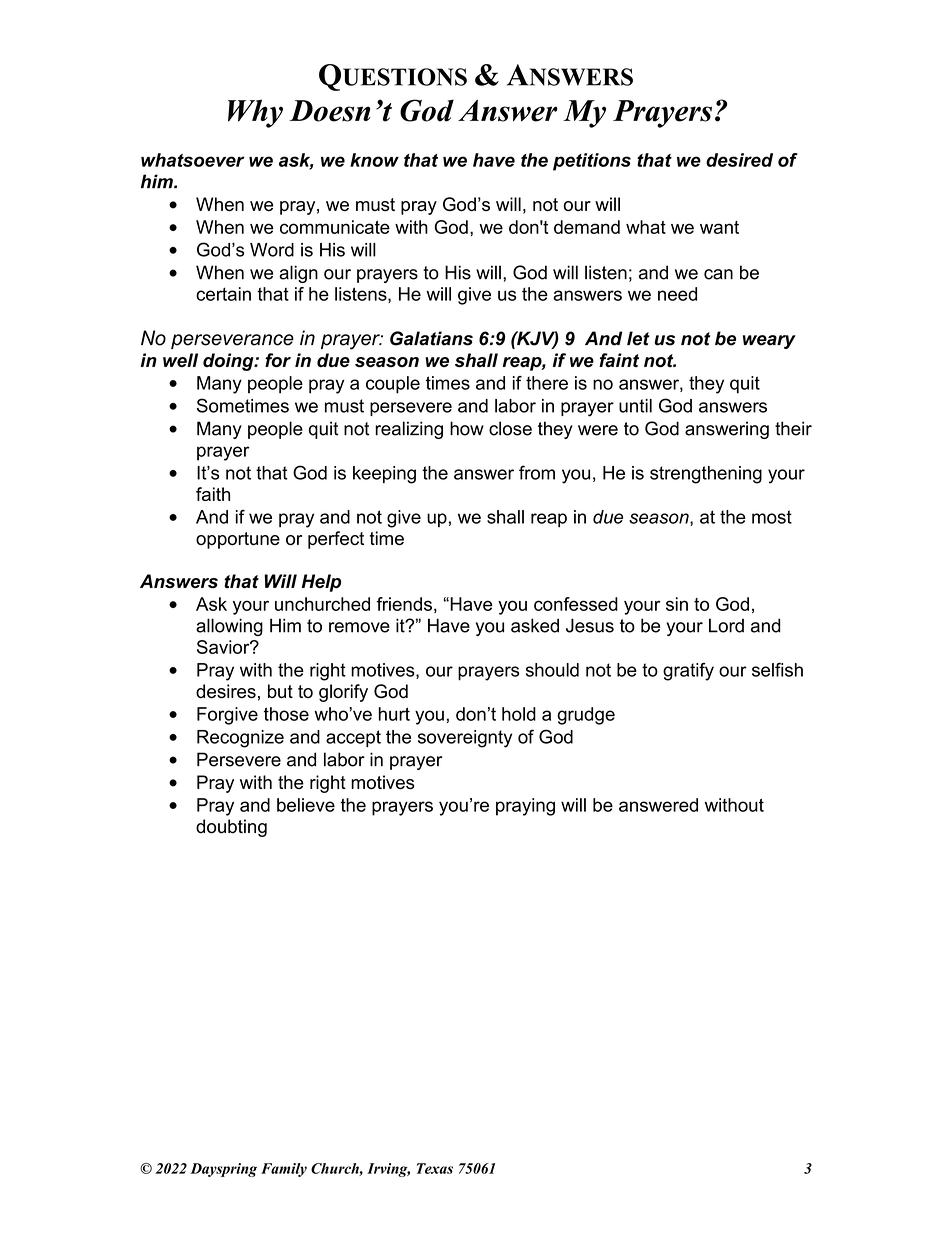 This screenshot has width=952, height=1233. What do you see at coordinates (535, 625) in the screenshot?
I see `asked` at bounding box center [535, 625].
